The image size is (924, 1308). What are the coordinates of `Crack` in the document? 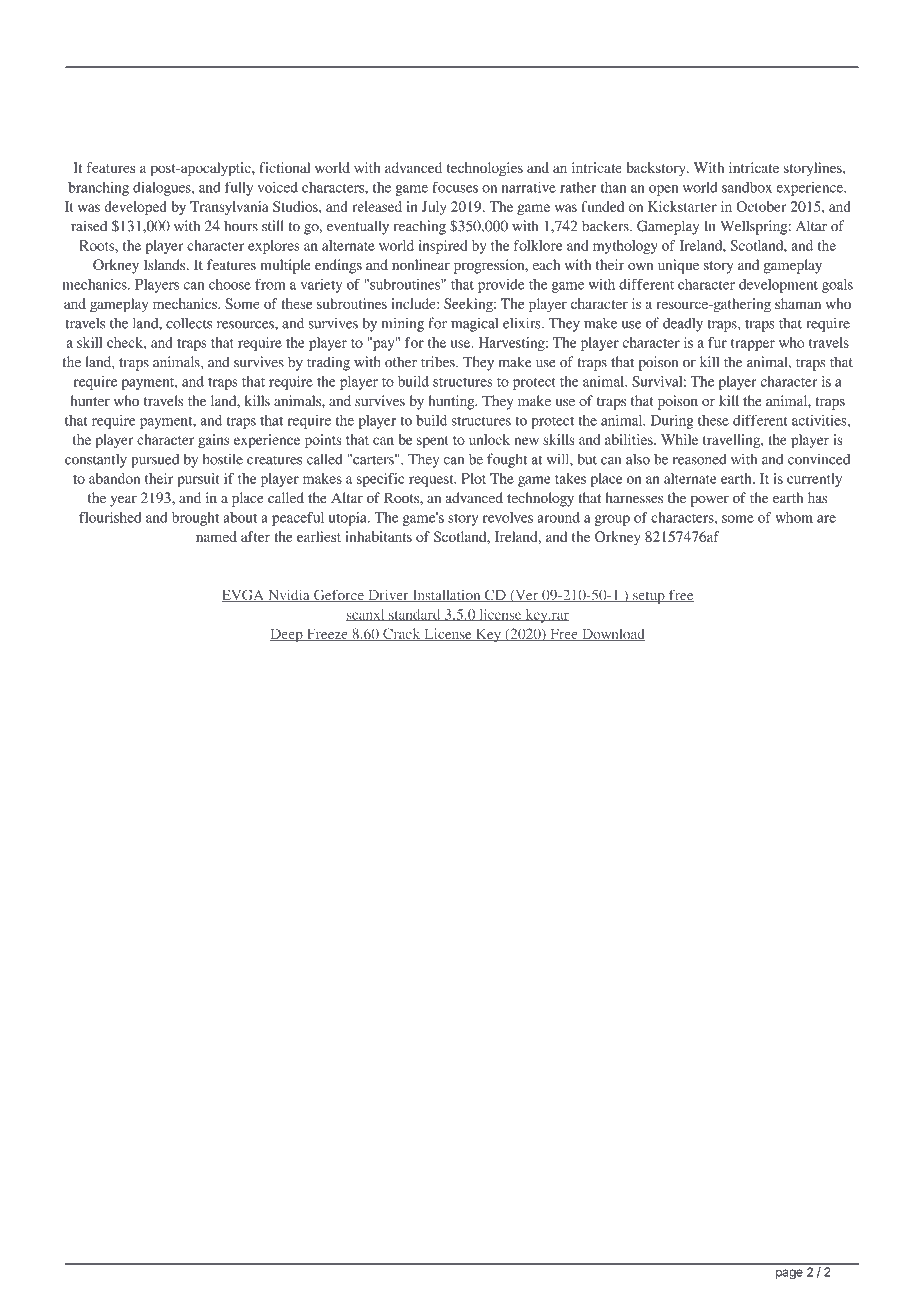 It's located at (402, 634).
